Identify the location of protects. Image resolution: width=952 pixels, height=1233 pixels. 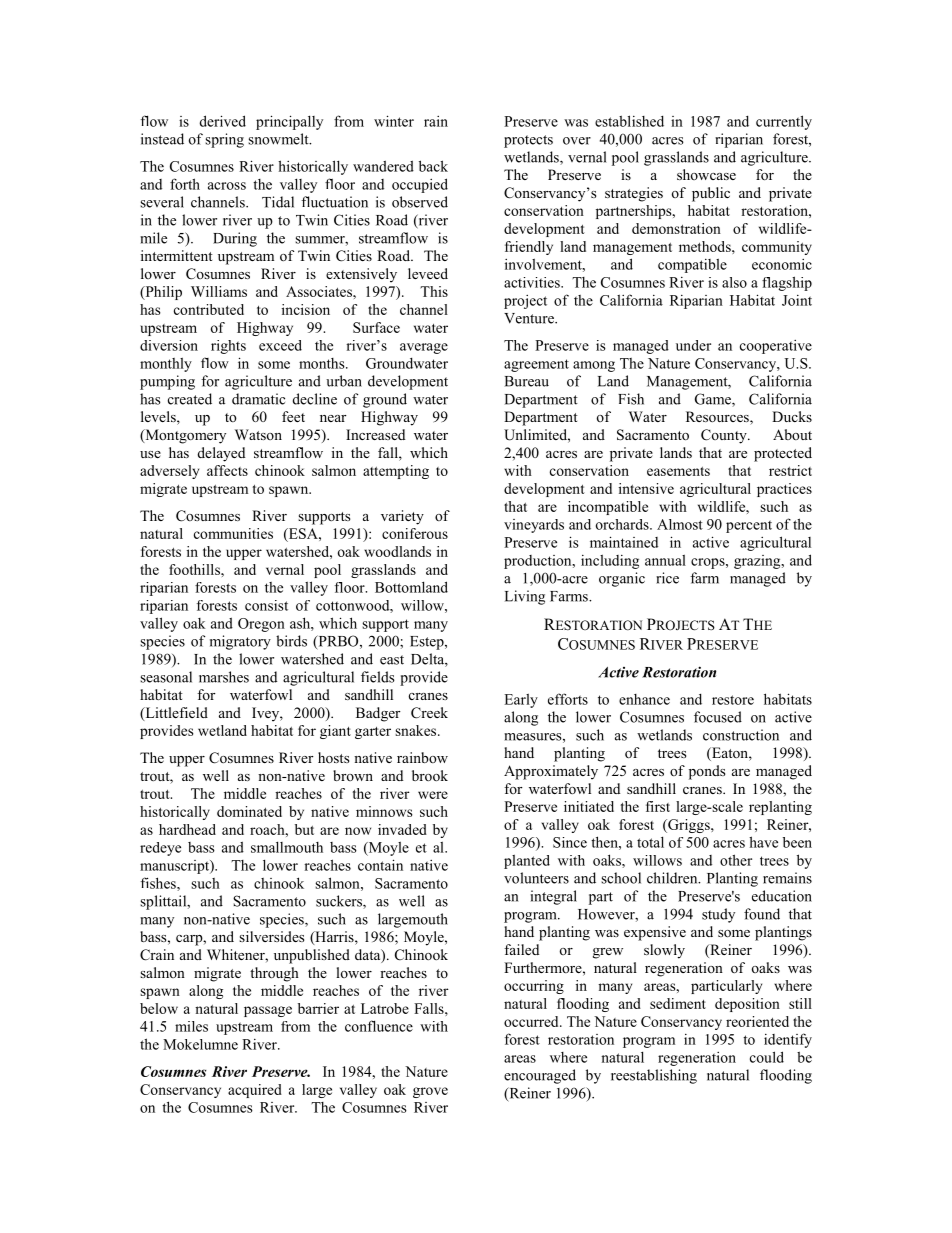
(528, 141).
